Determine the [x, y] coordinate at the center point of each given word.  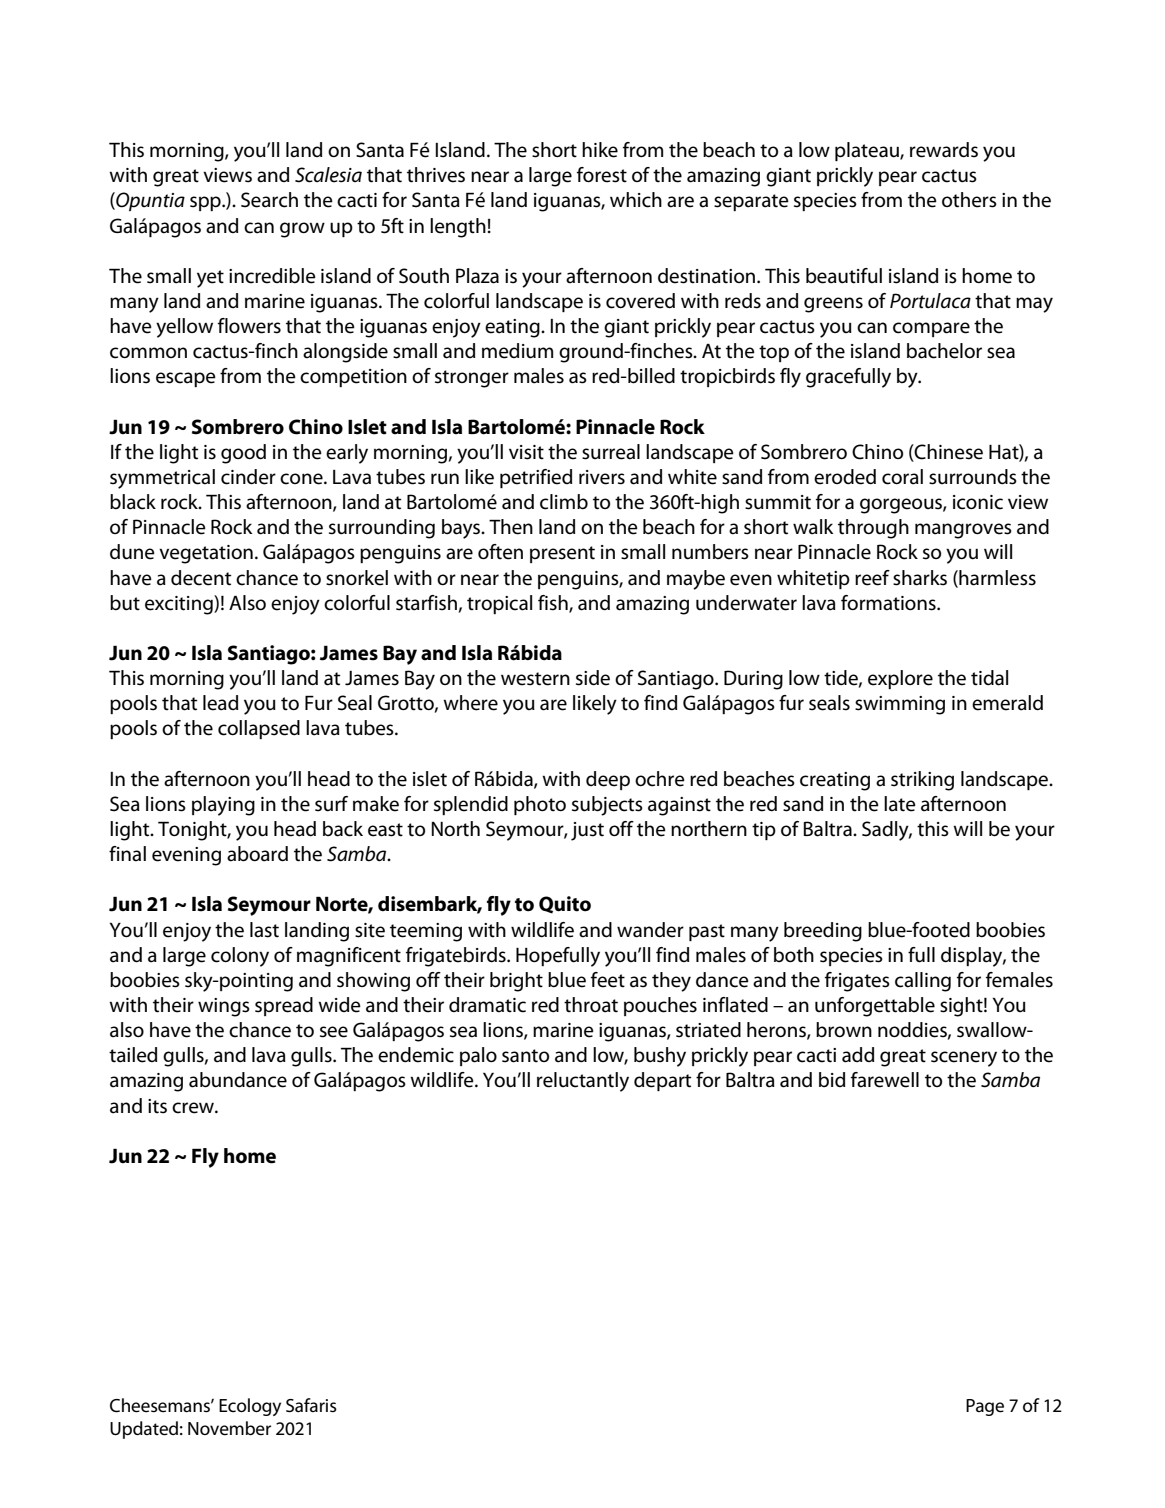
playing [223, 806]
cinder [248, 477]
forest [602, 175]
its [157, 1106]
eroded [845, 477]
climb [564, 502]
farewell [885, 1080]
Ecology [250, 1407]
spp [206, 203]
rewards [944, 150]
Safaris [311, 1405]
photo [540, 805]
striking [922, 781]
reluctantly [583, 1082]
